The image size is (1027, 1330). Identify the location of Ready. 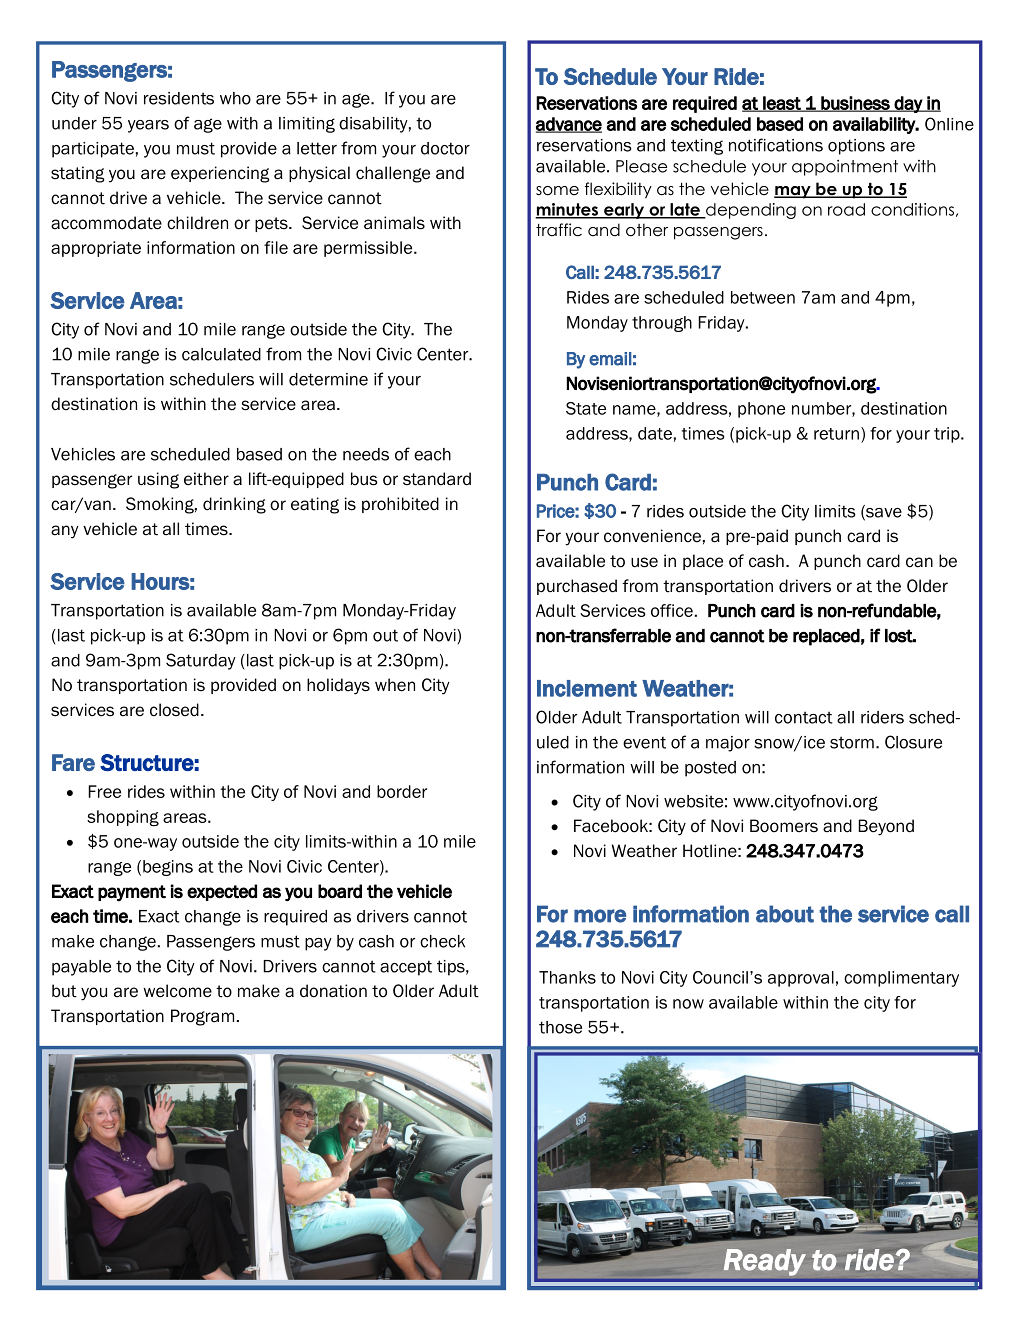
(765, 1262).
